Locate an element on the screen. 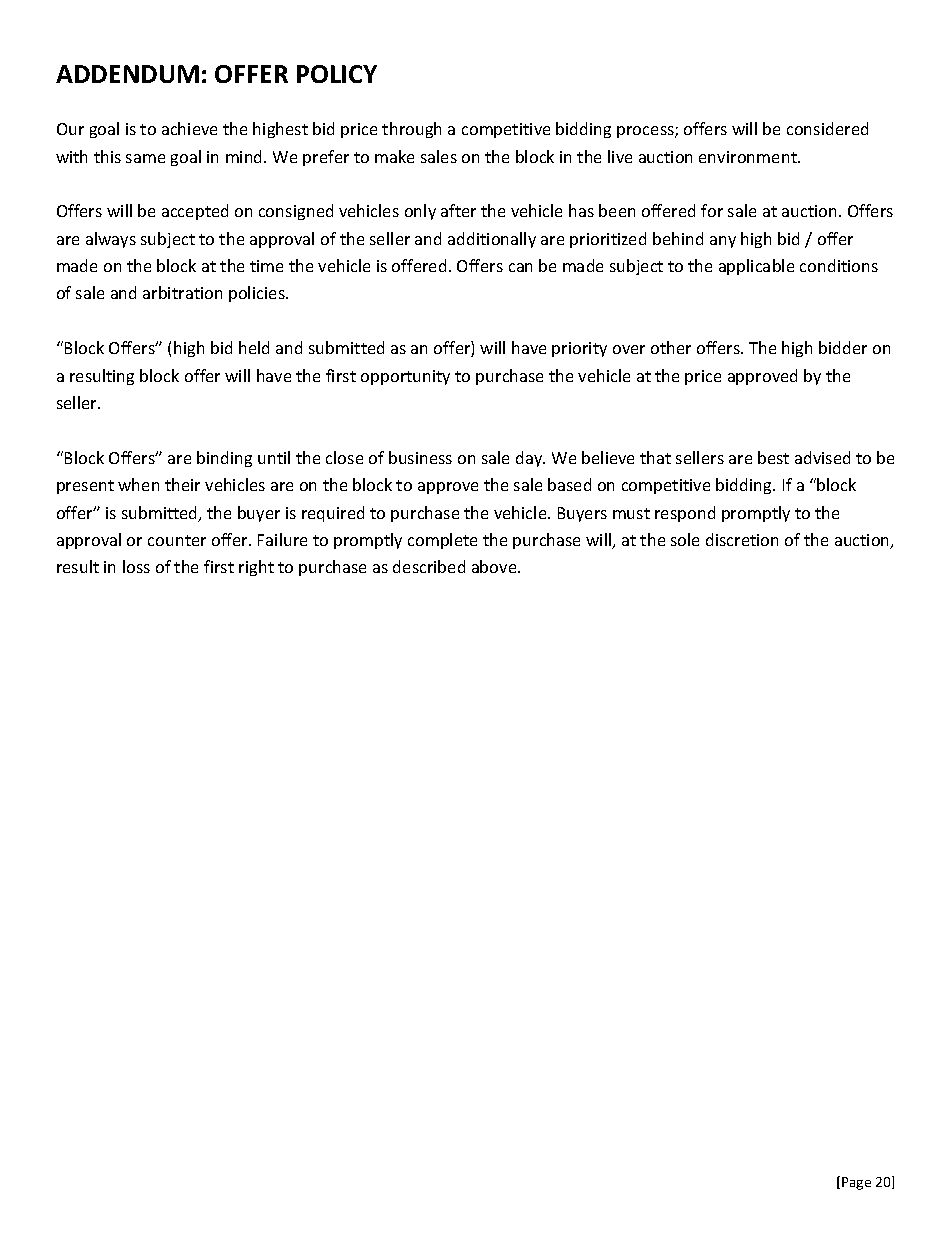  loss is located at coordinates (136, 566).
